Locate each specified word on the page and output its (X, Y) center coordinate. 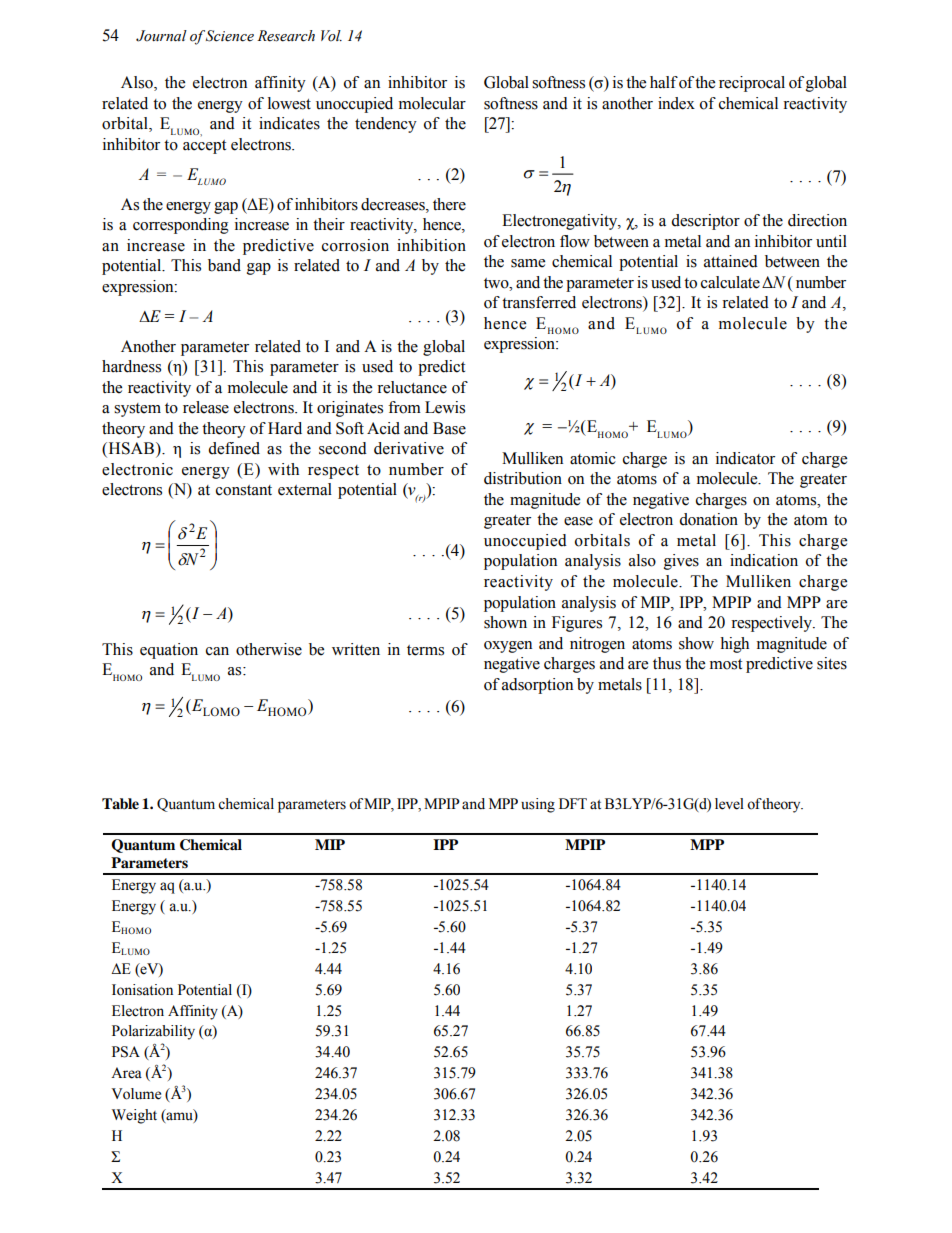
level (729, 804)
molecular (432, 103)
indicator (745, 458)
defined (234, 448)
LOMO (221, 711)
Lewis (445, 407)
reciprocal (752, 84)
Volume (136, 1094)
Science (230, 36)
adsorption (537, 686)
